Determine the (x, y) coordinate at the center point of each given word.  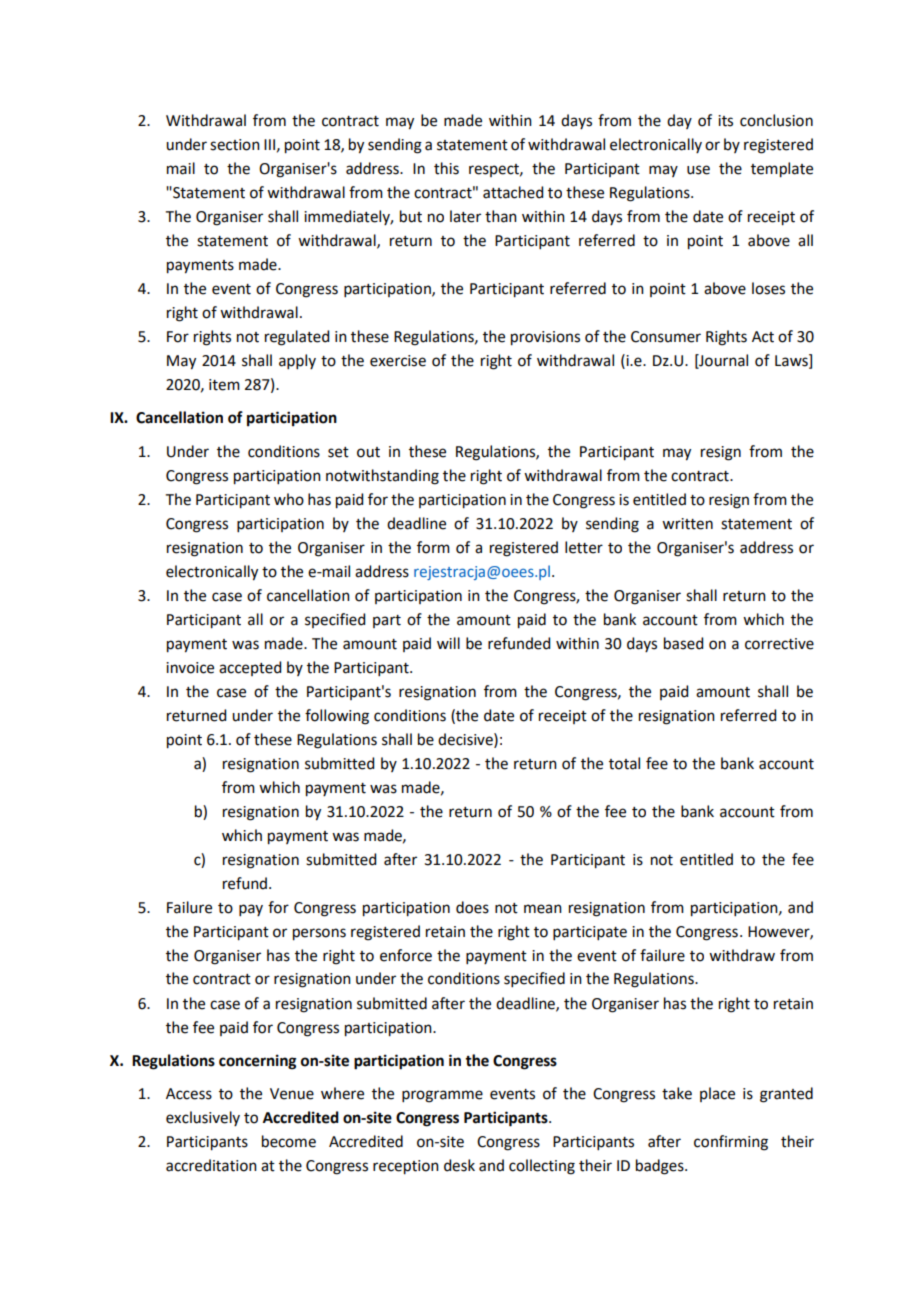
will (448, 643)
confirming (731, 1143)
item (224, 385)
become (289, 1141)
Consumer (666, 337)
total (624, 763)
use (698, 170)
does (472, 907)
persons (319, 934)
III (269, 144)
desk (459, 1165)
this (446, 168)
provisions (545, 338)
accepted (250, 668)
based (683, 643)
